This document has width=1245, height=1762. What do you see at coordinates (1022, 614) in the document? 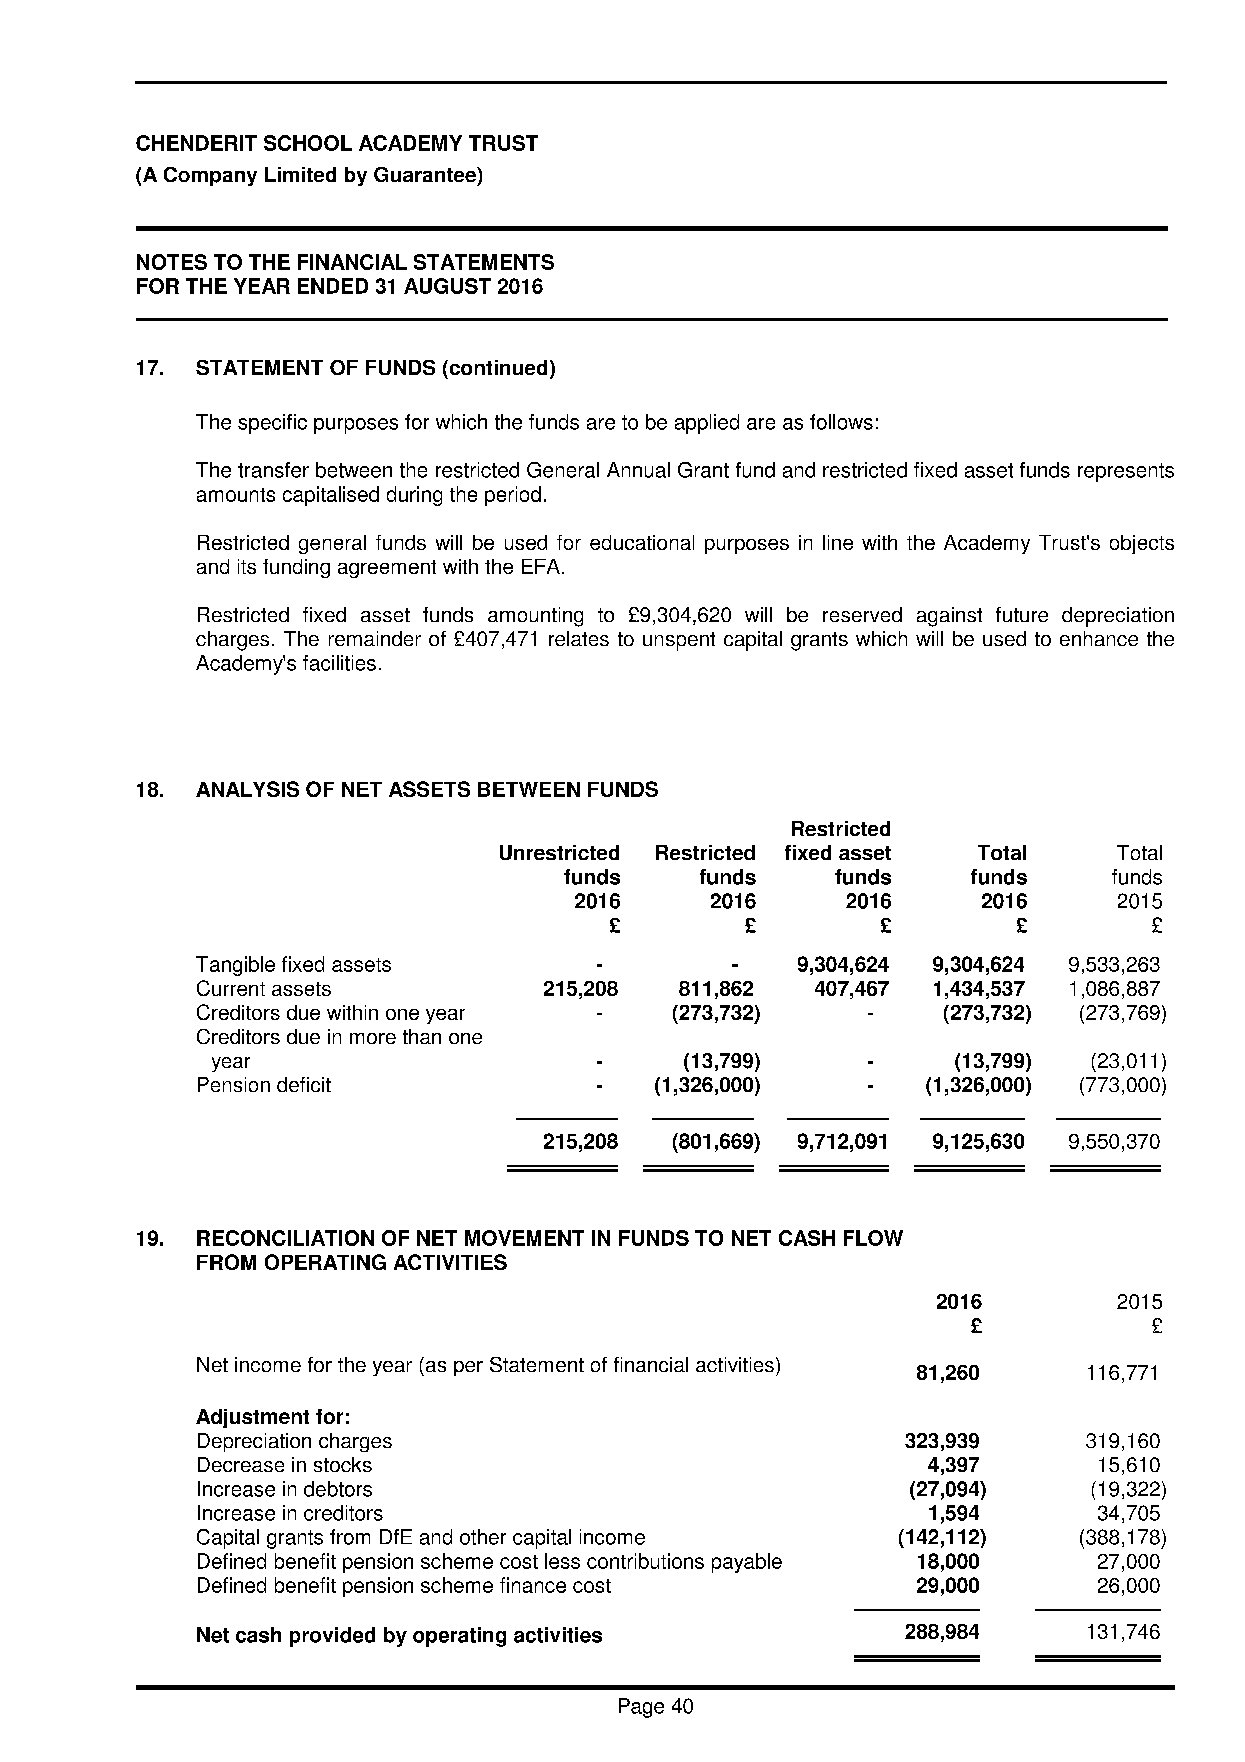
I see `future` at bounding box center [1022, 614].
